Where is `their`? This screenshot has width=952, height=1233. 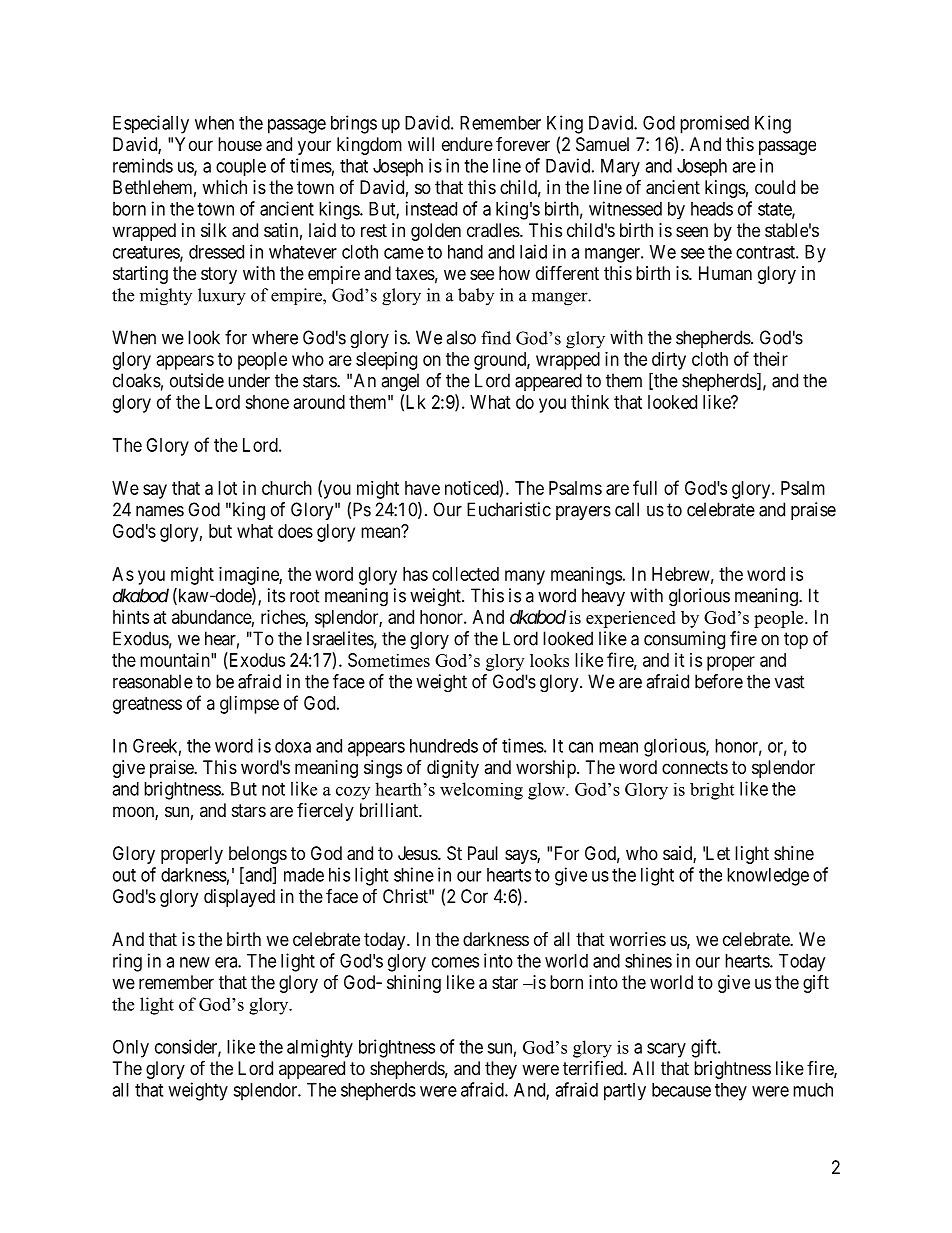
their is located at coordinates (770, 359).
